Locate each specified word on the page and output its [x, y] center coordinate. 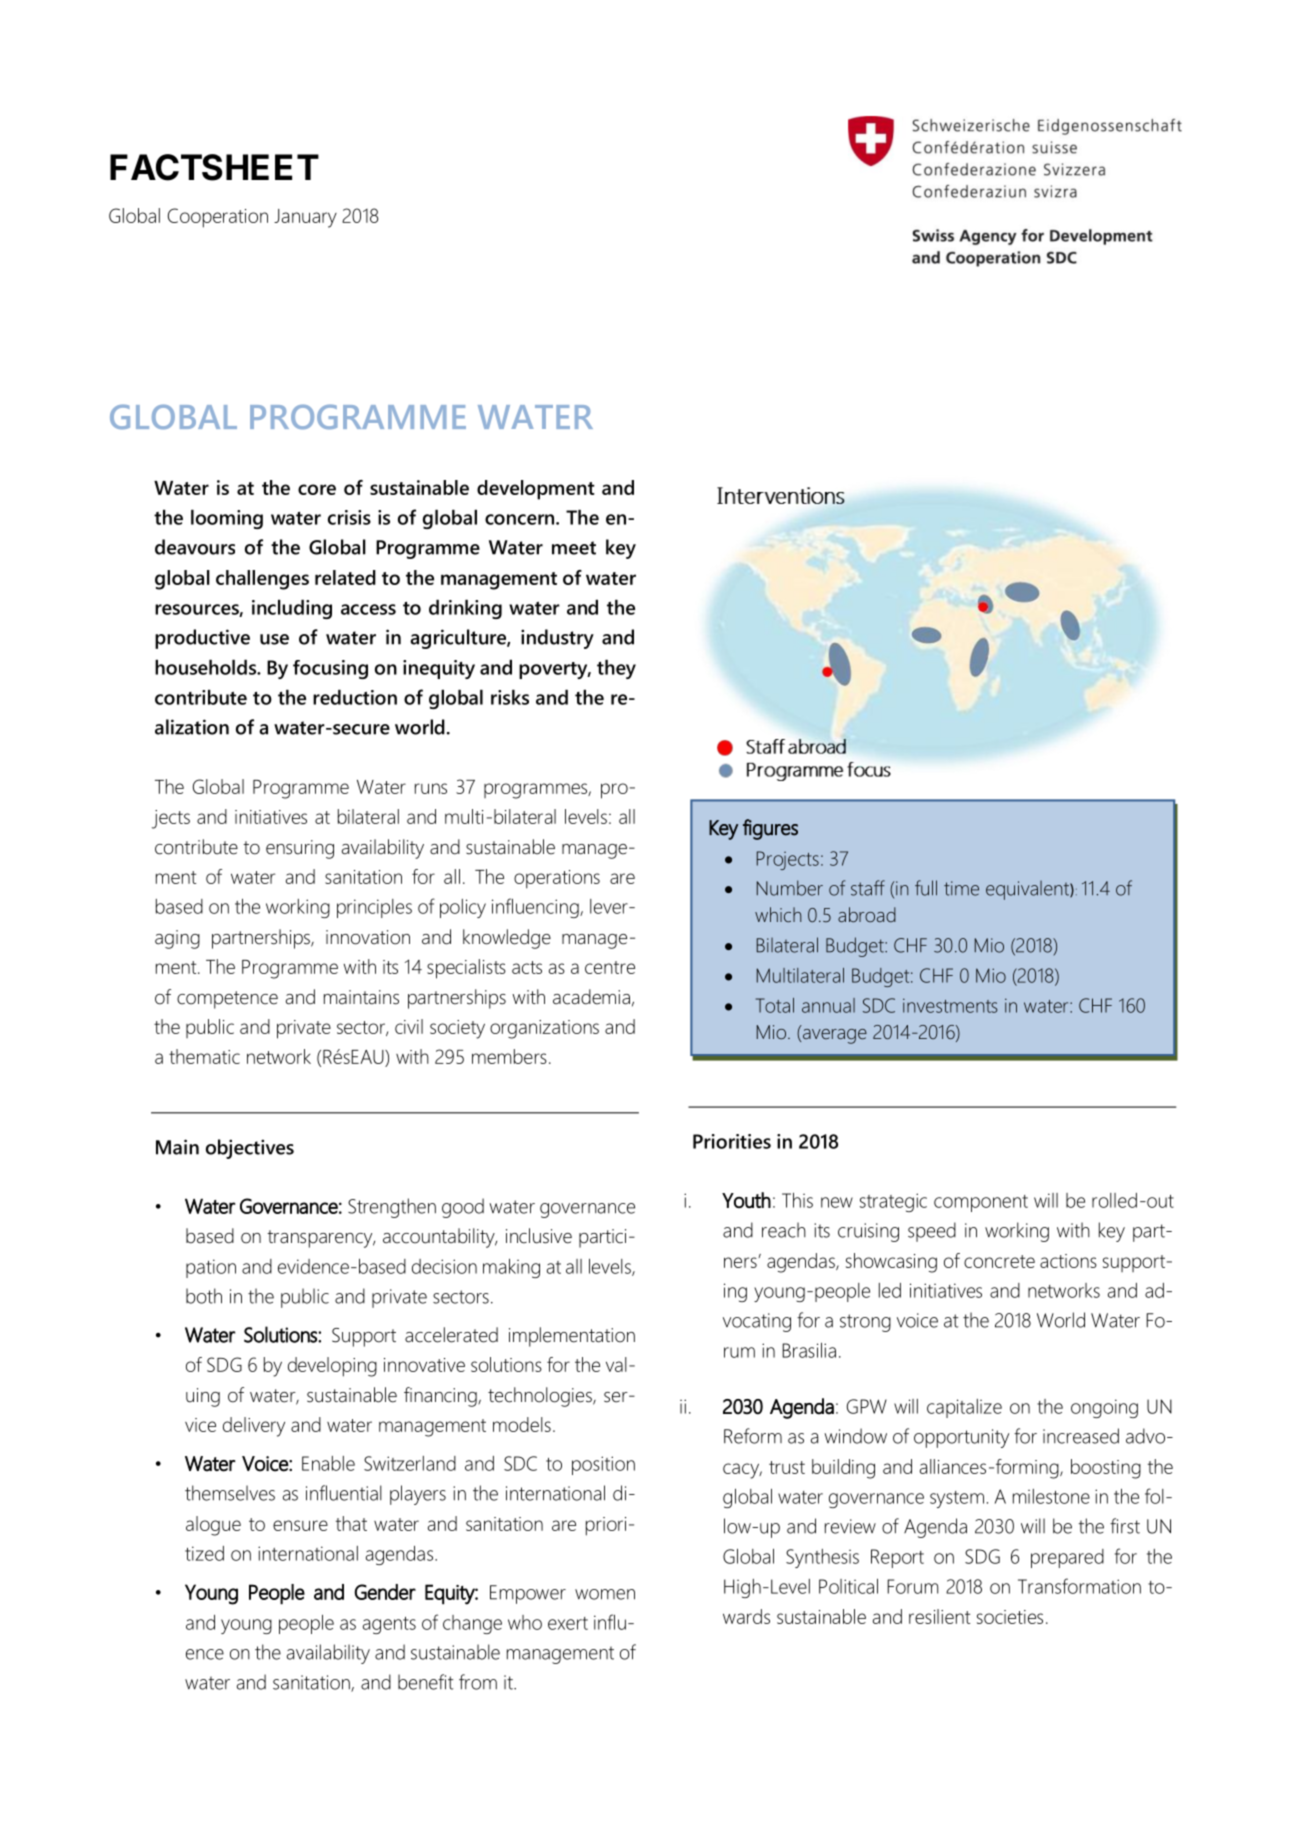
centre [610, 967]
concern [519, 519]
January [305, 218]
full [926, 888]
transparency [321, 1239]
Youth [746, 1200]
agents [389, 1625]
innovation [368, 937]
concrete [999, 1261]
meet [574, 548]
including [292, 609]
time [961, 888]
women [605, 1594]
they [616, 669]
